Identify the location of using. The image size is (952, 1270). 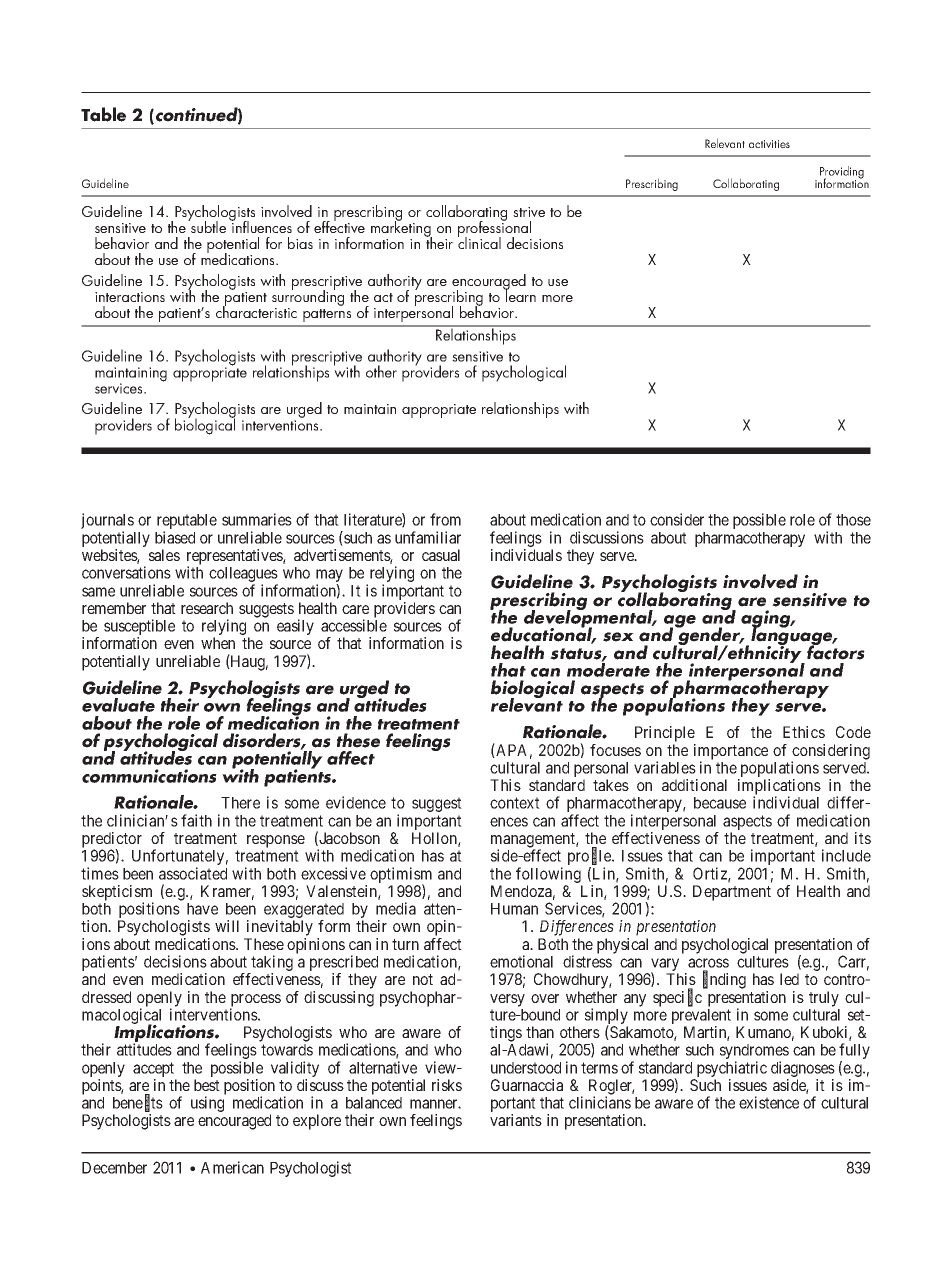
(207, 1104).
